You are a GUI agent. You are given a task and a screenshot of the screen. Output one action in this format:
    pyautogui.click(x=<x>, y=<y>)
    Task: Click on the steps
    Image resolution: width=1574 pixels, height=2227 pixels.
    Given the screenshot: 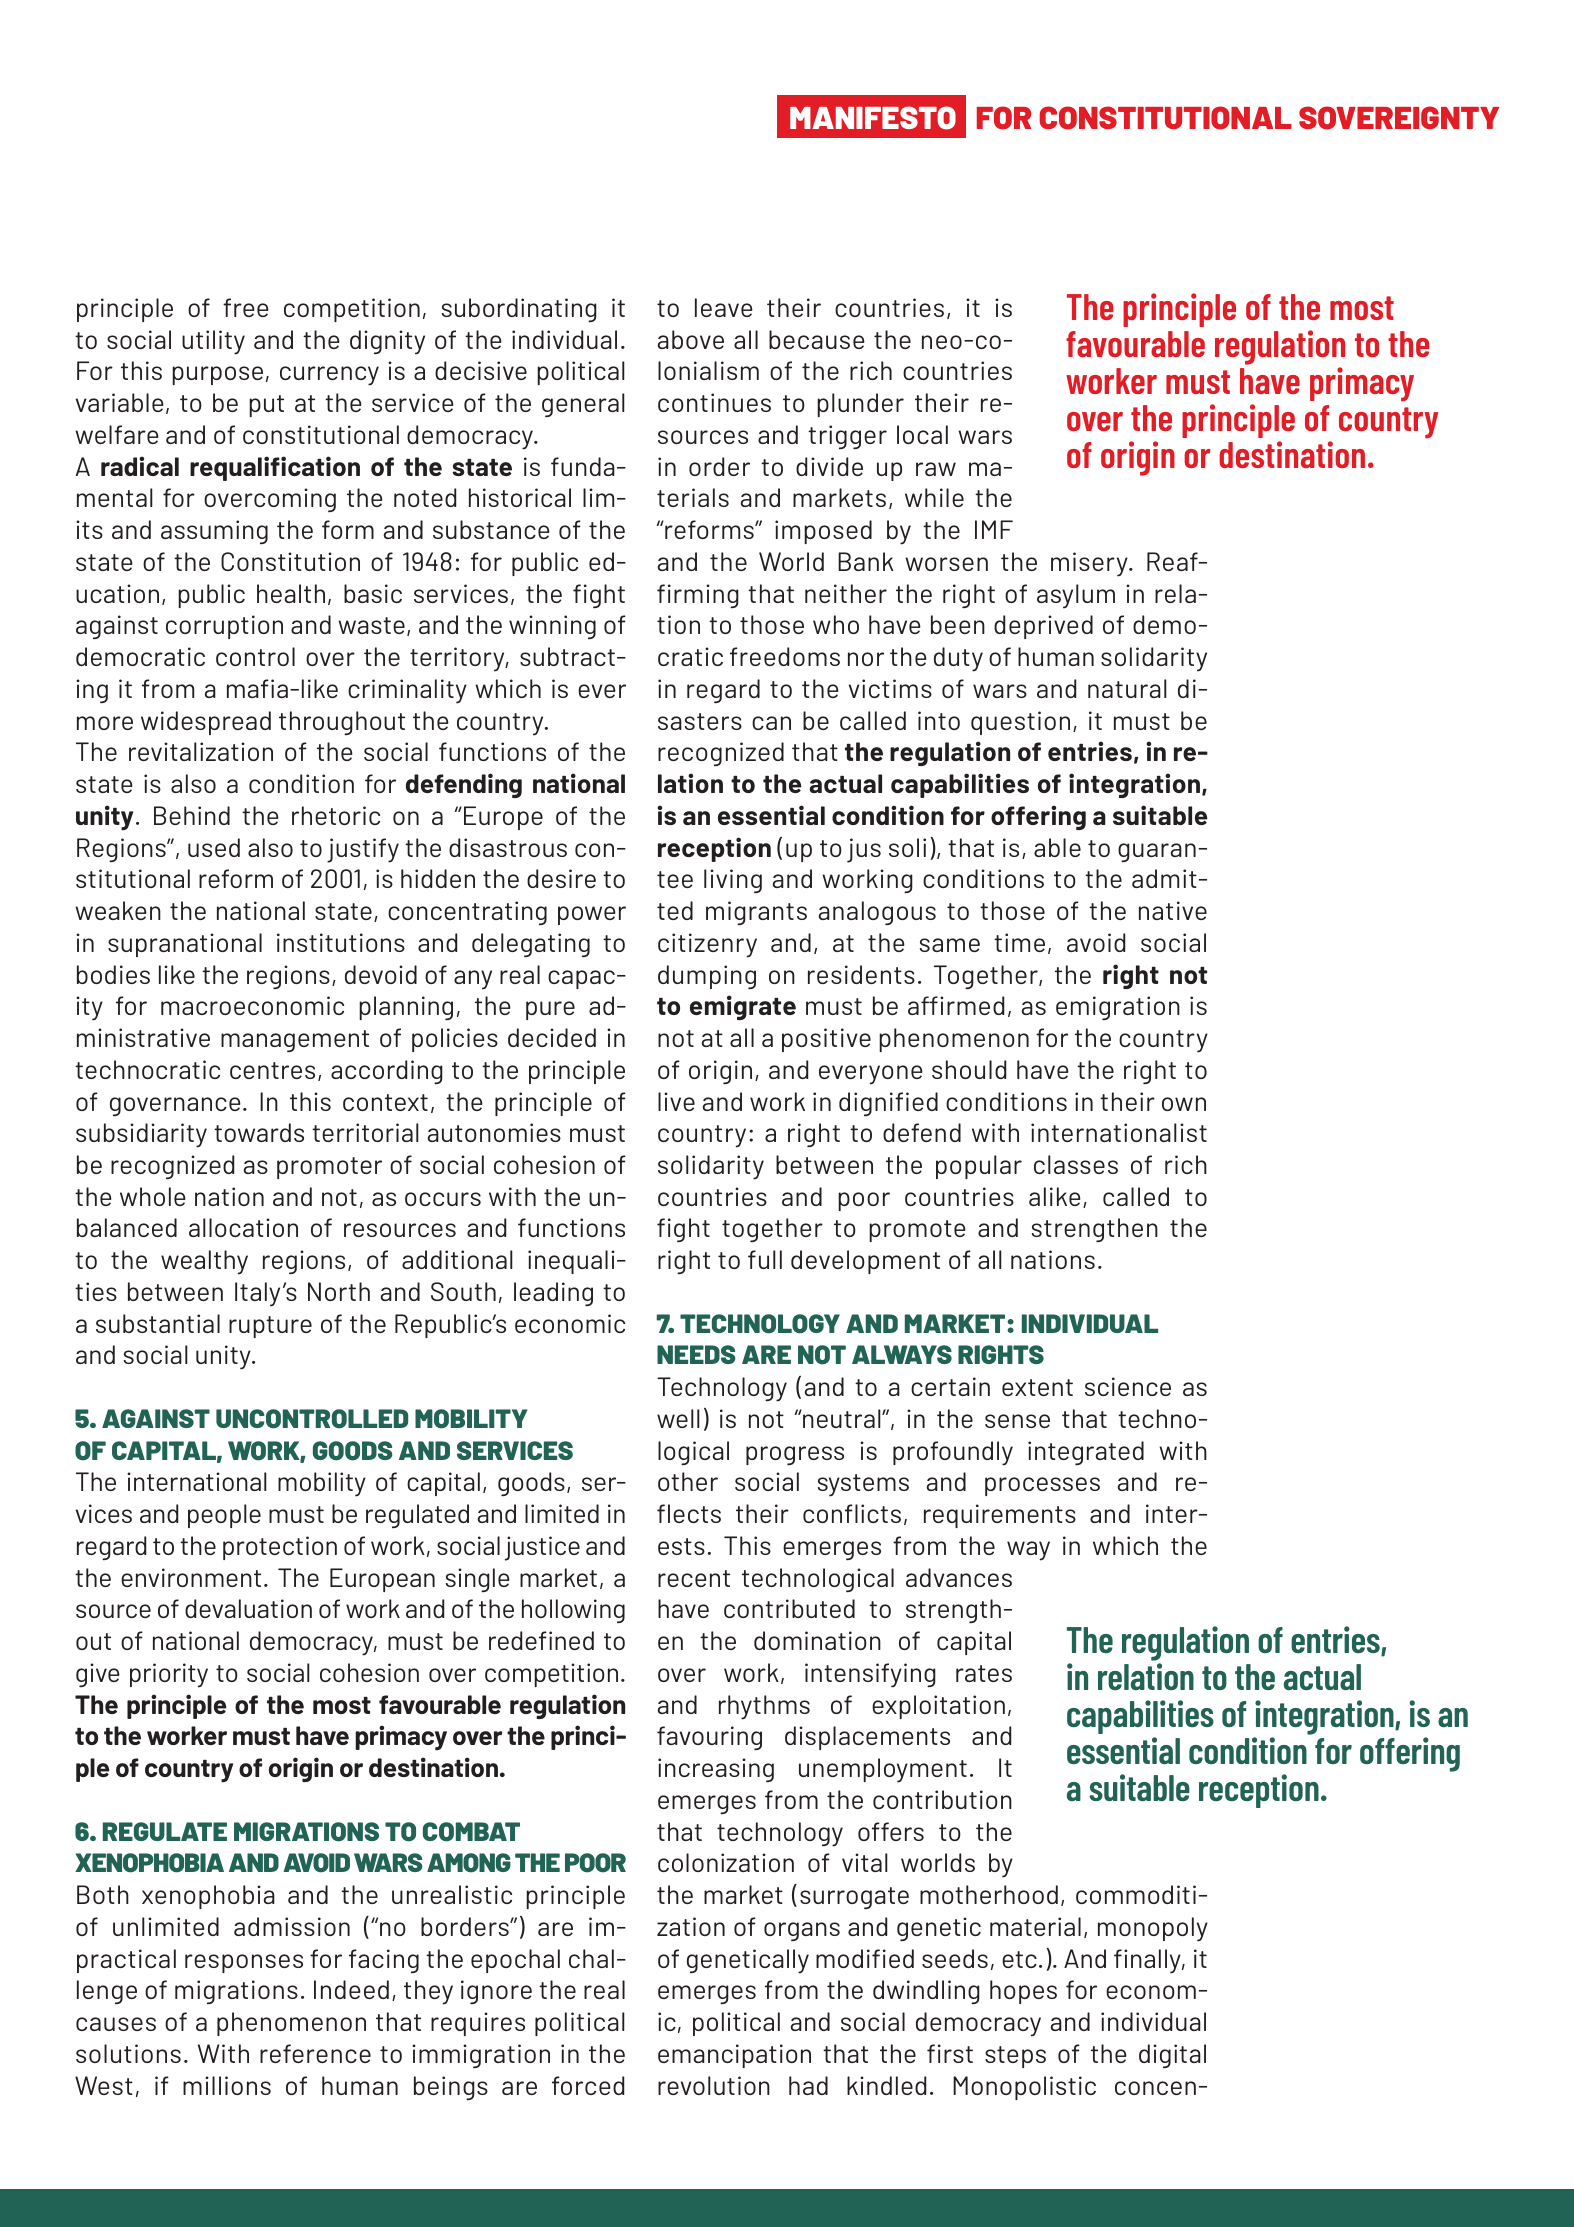 What is the action you would take?
    pyautogui.click(x=1015, y=2057)
